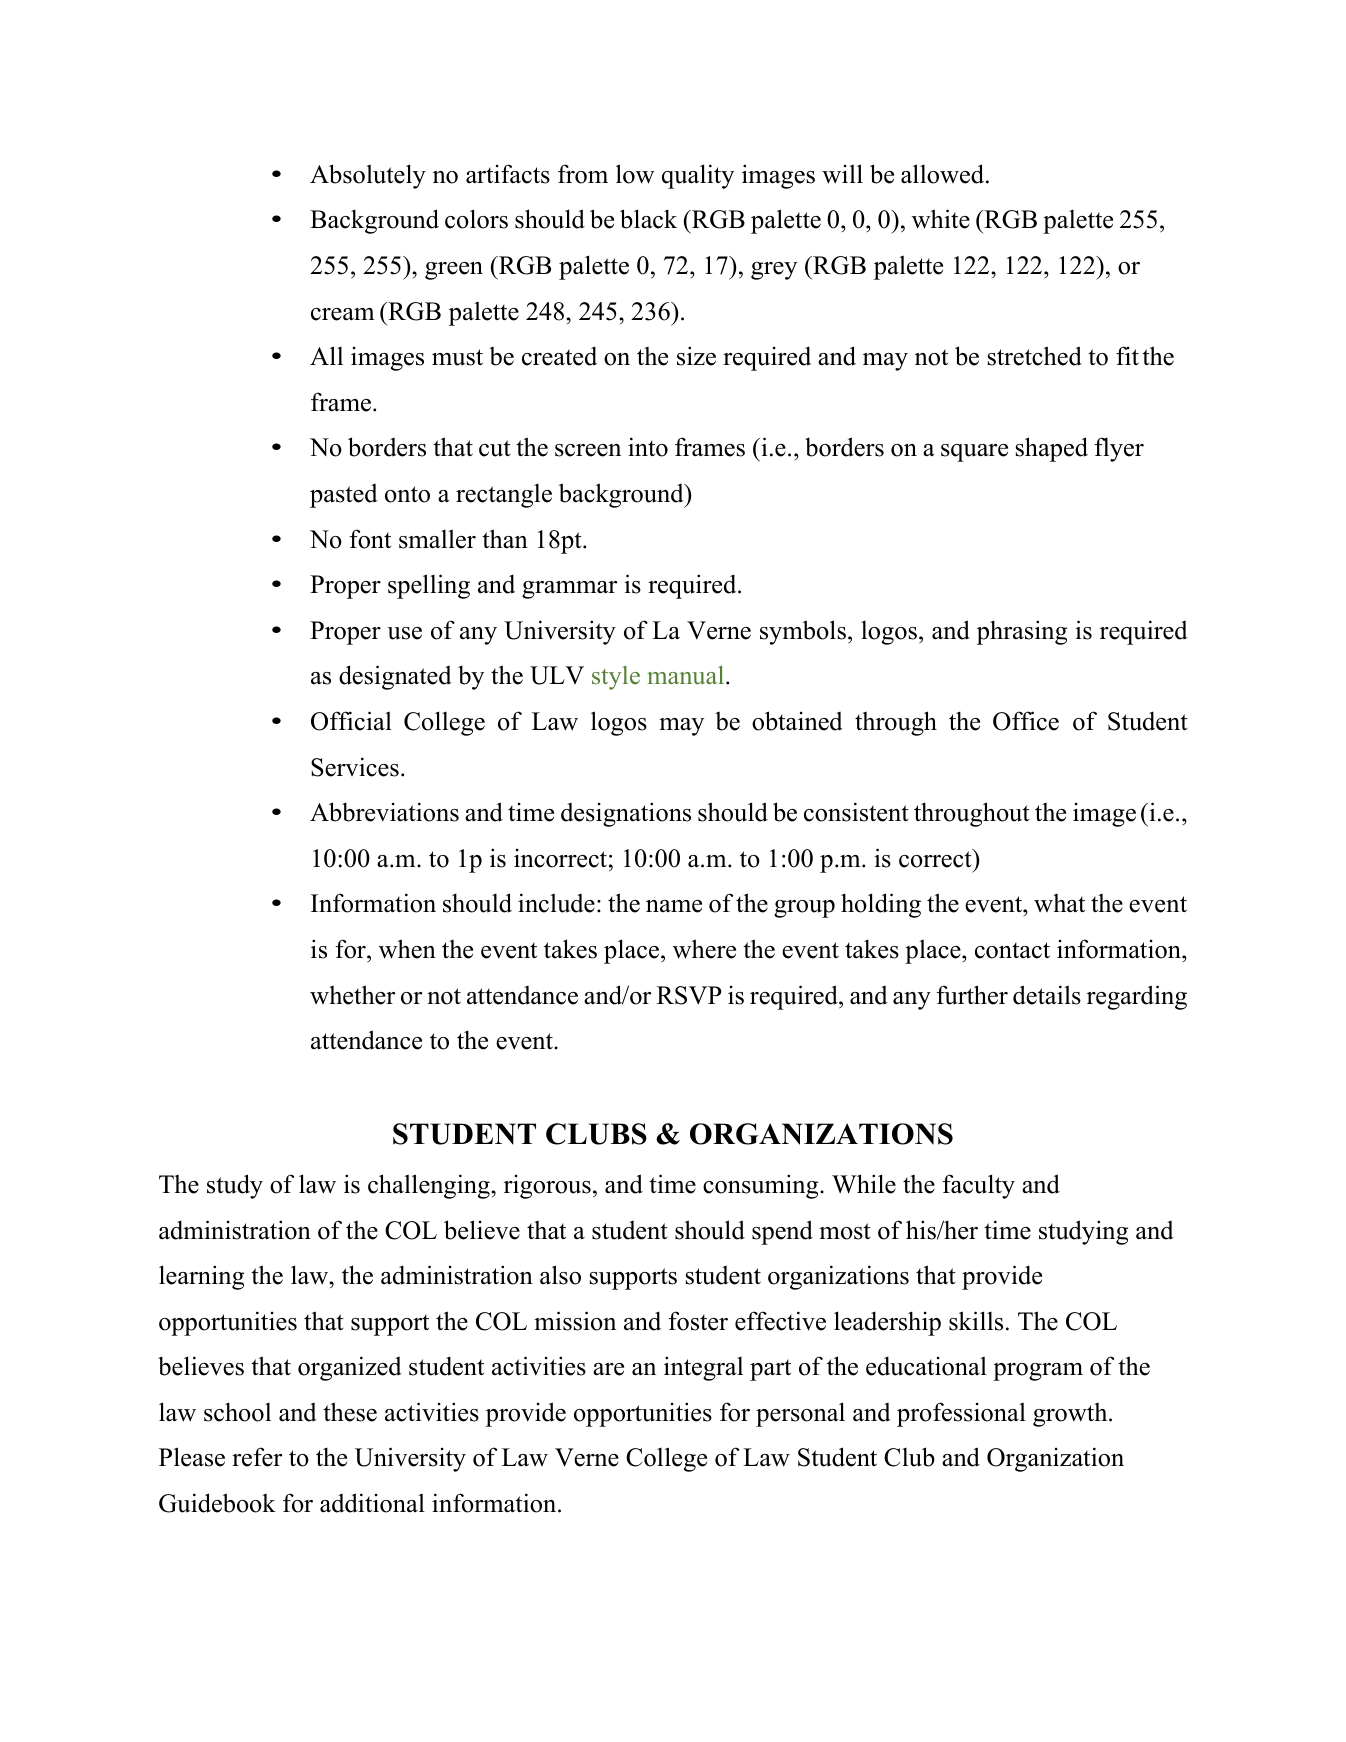  Describe the element at coordinates (352, 995) in the screenshot. I see `whether` at that location.
